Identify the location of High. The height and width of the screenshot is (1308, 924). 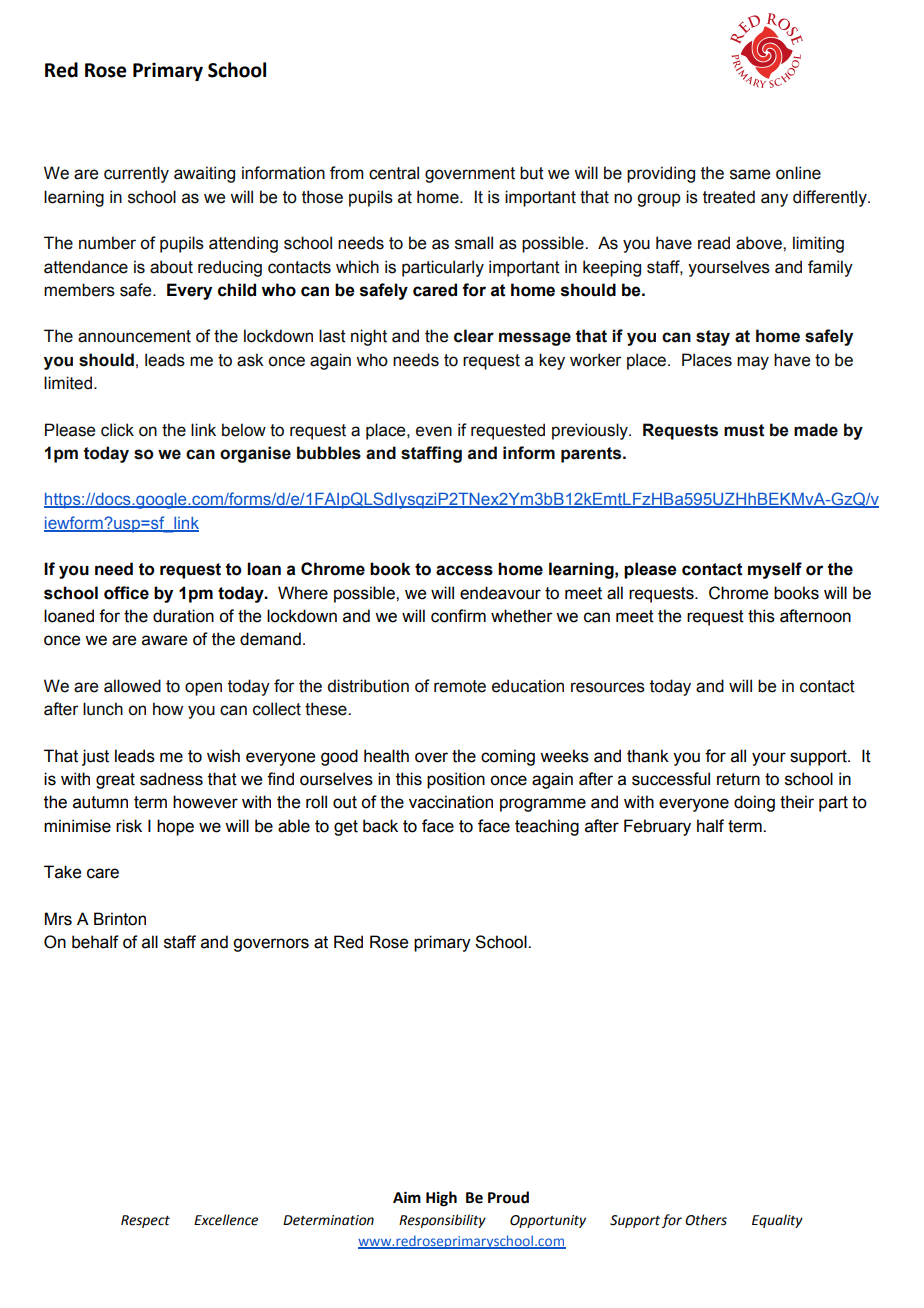
(441, 1199).
